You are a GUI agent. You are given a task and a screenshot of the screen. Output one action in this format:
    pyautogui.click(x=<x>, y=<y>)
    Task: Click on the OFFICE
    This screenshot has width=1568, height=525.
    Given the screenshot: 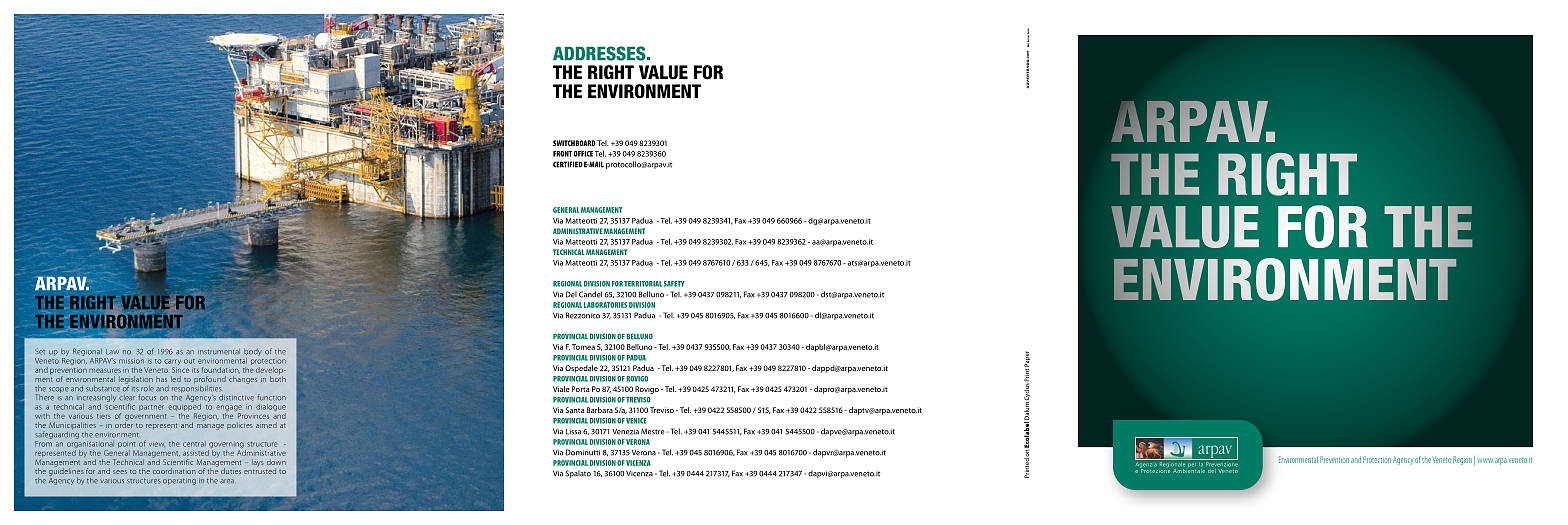 What is the action you would take?
    pyautogui.click(x=583, y=154)
